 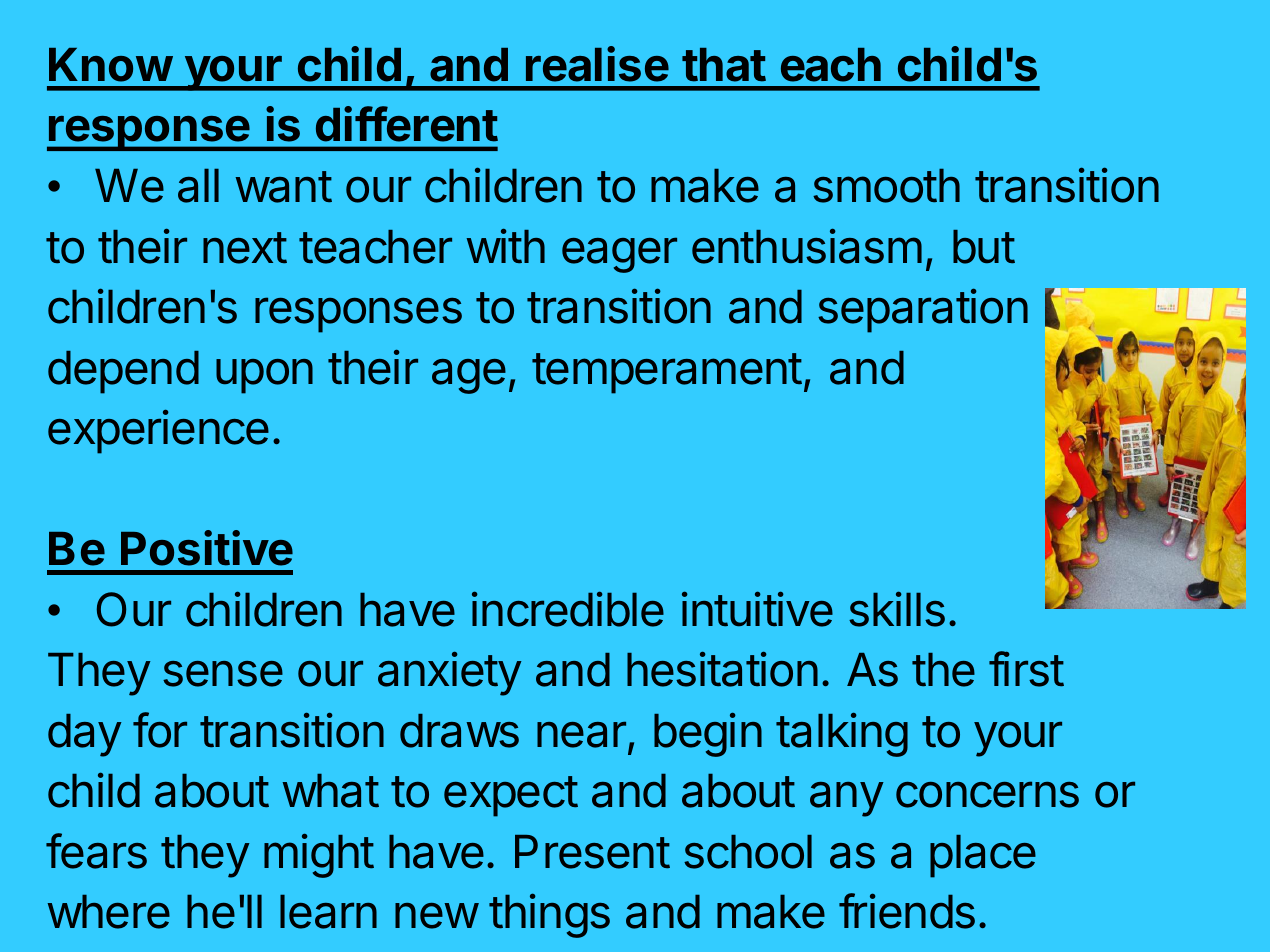 What do you see at coordinates (923, 310) in the screenshot?
I see `separation` at bounding box center [923, 310].
